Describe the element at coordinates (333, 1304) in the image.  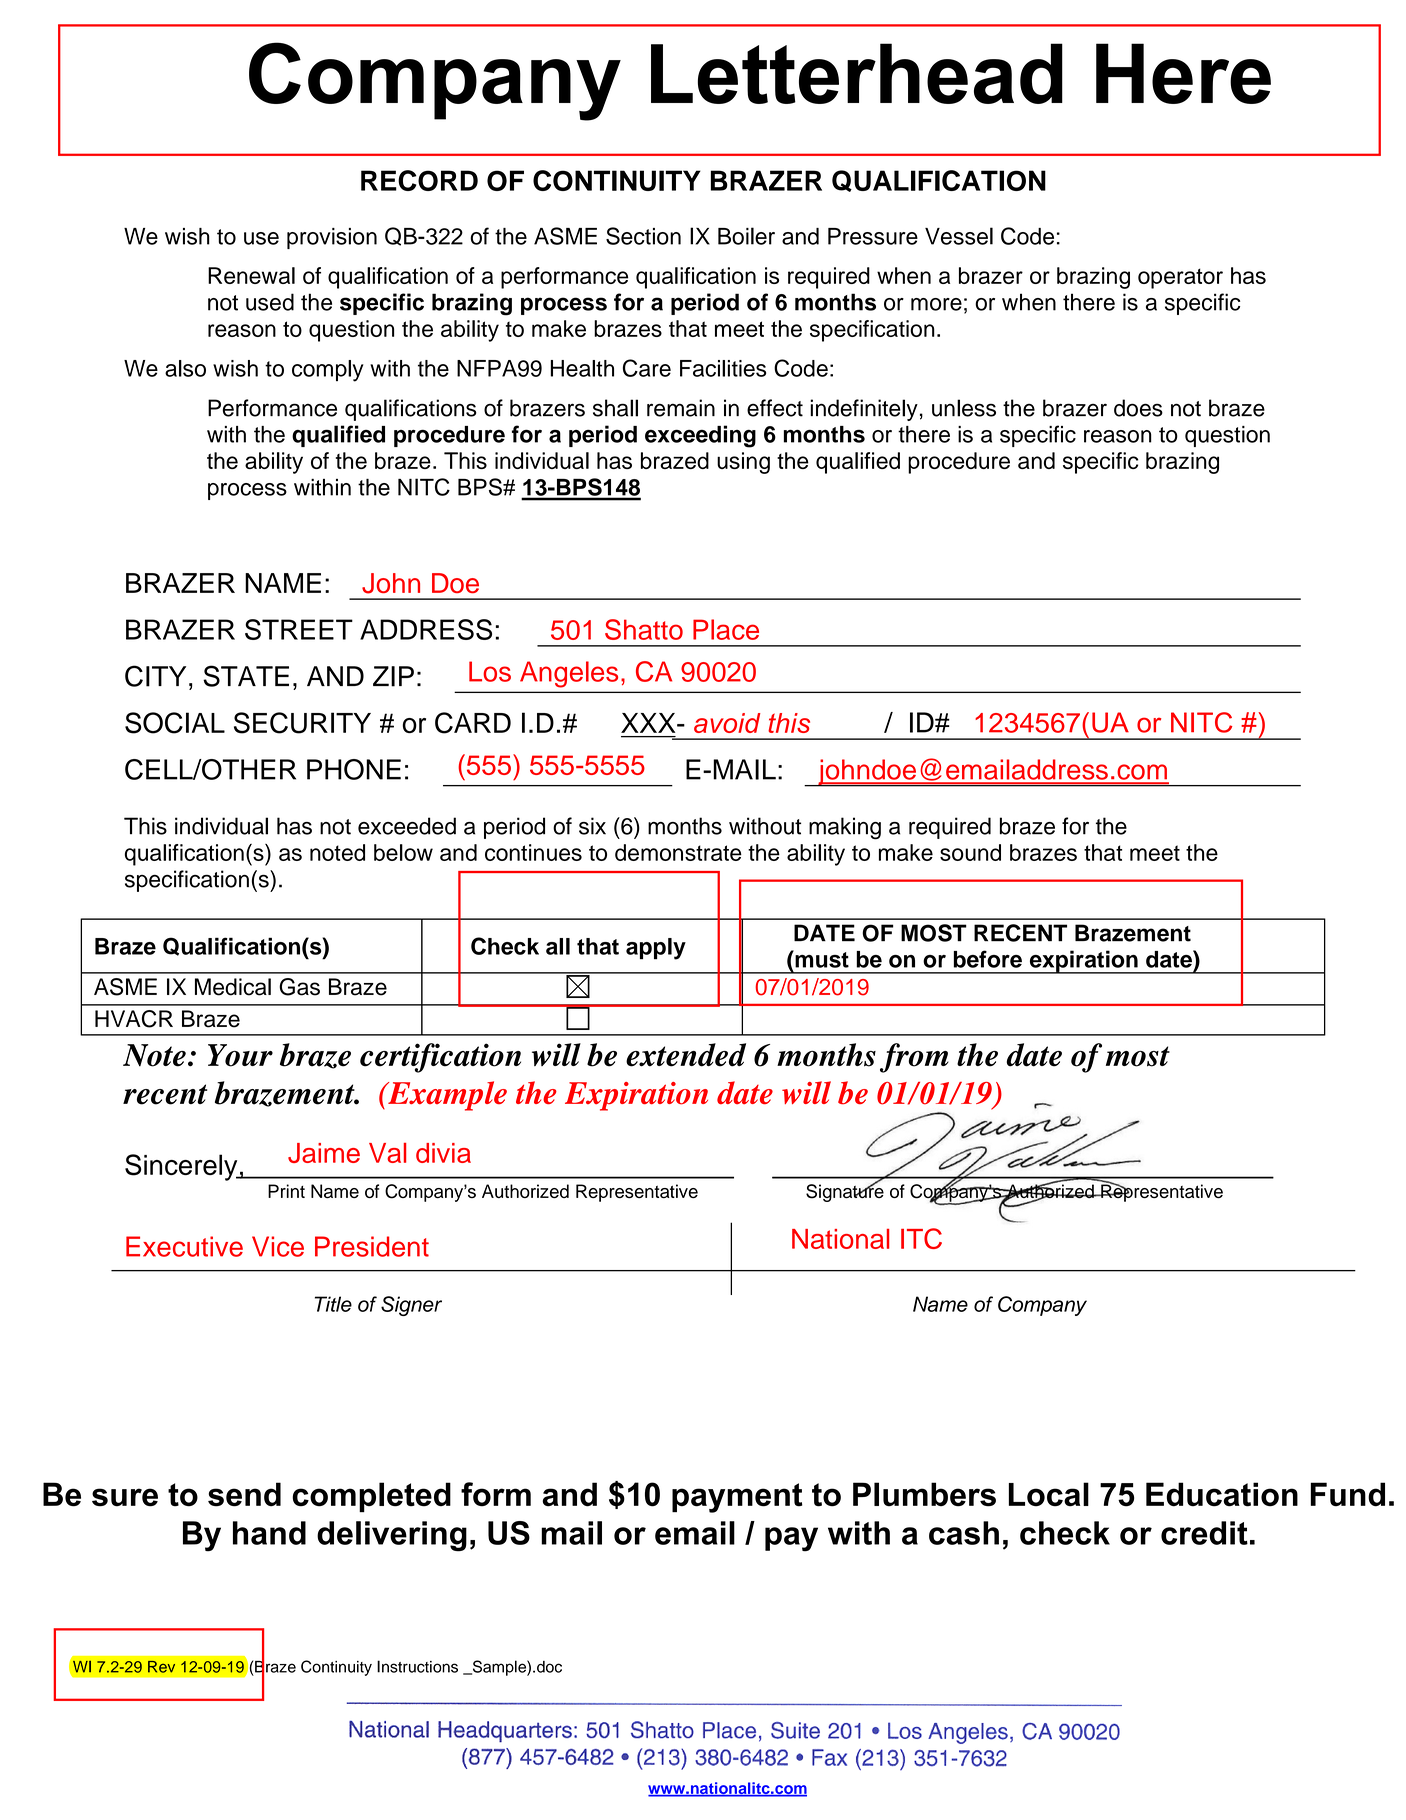
I see `Title` at that location.
